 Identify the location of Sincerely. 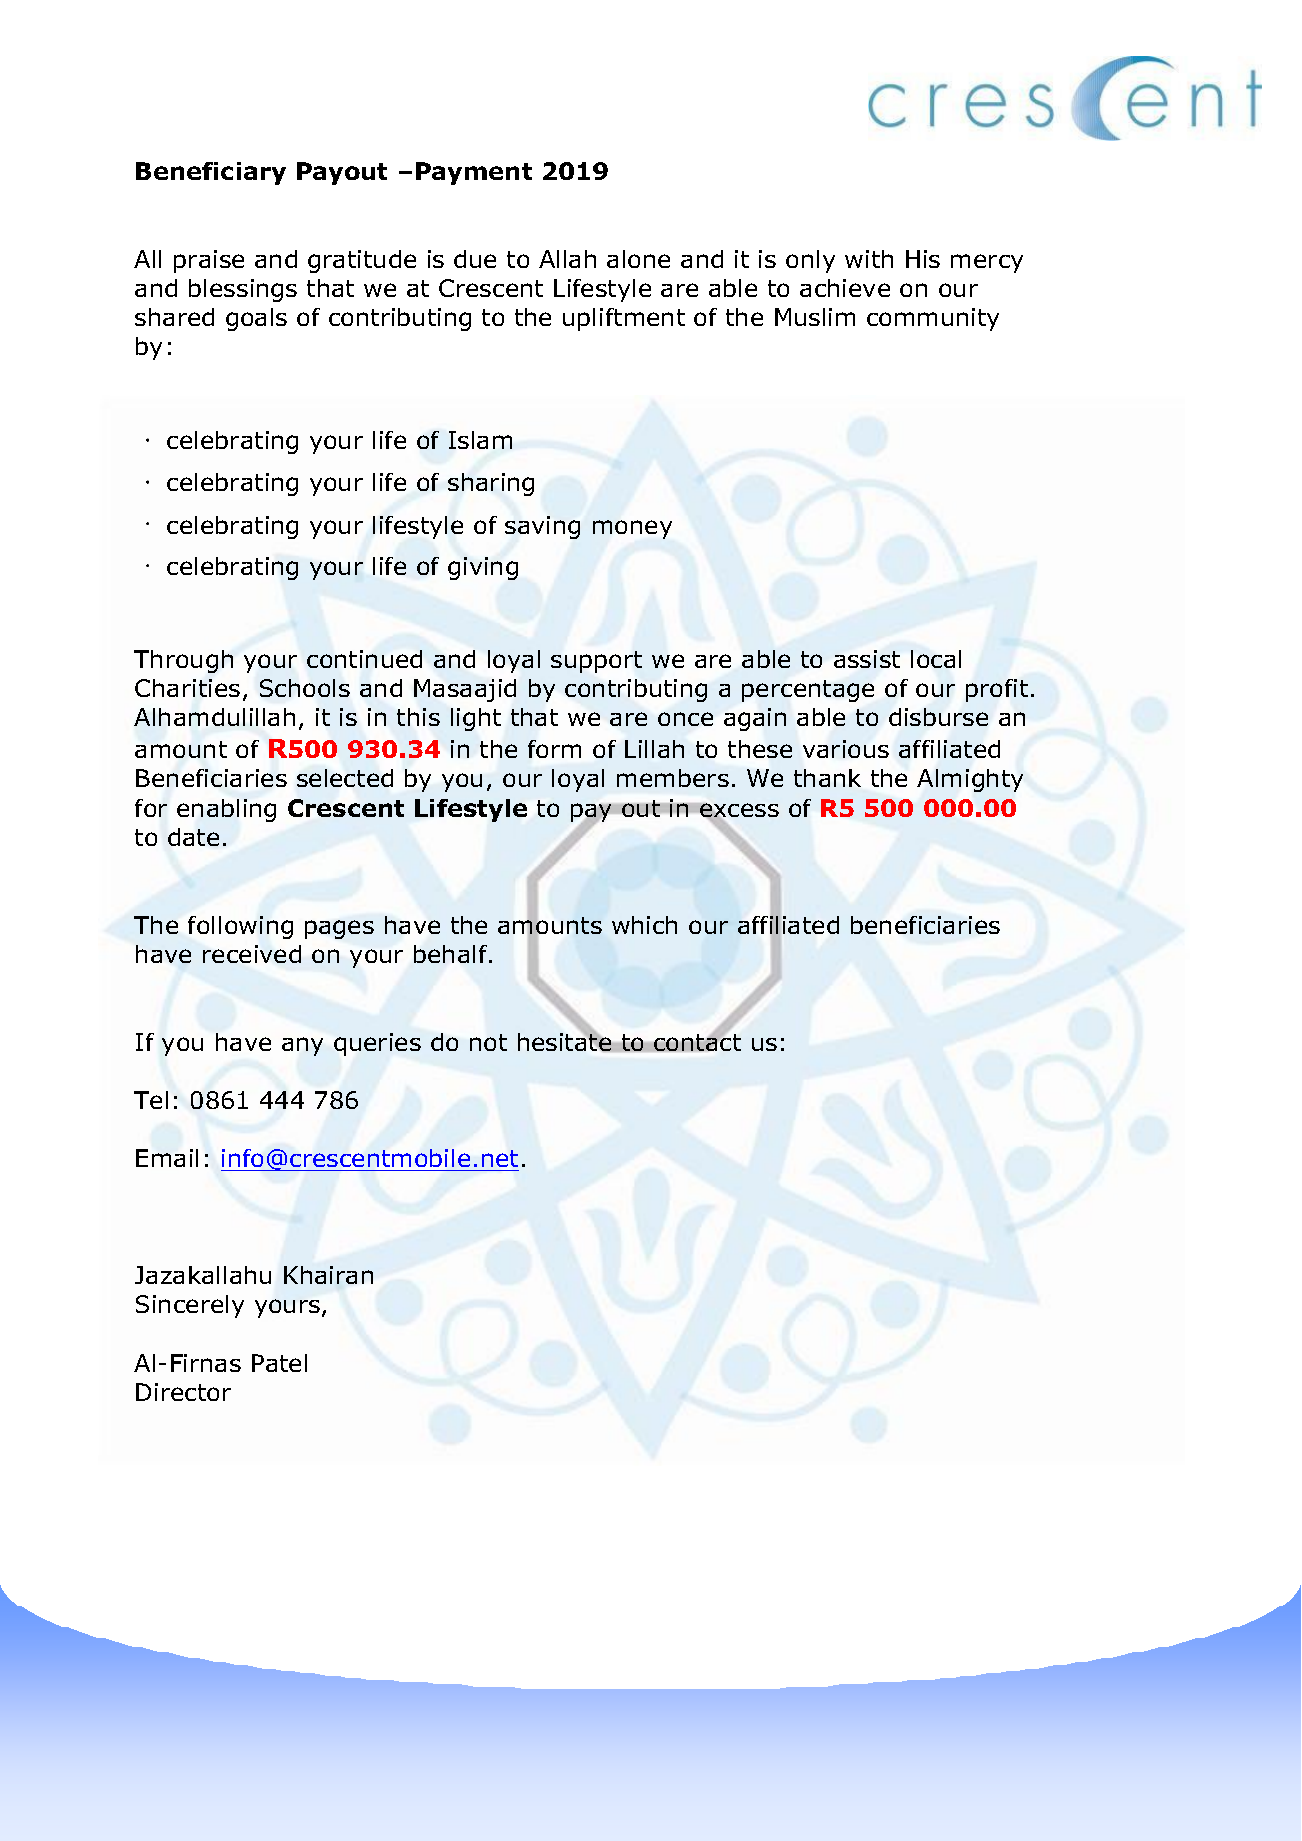
(190, 1306).
